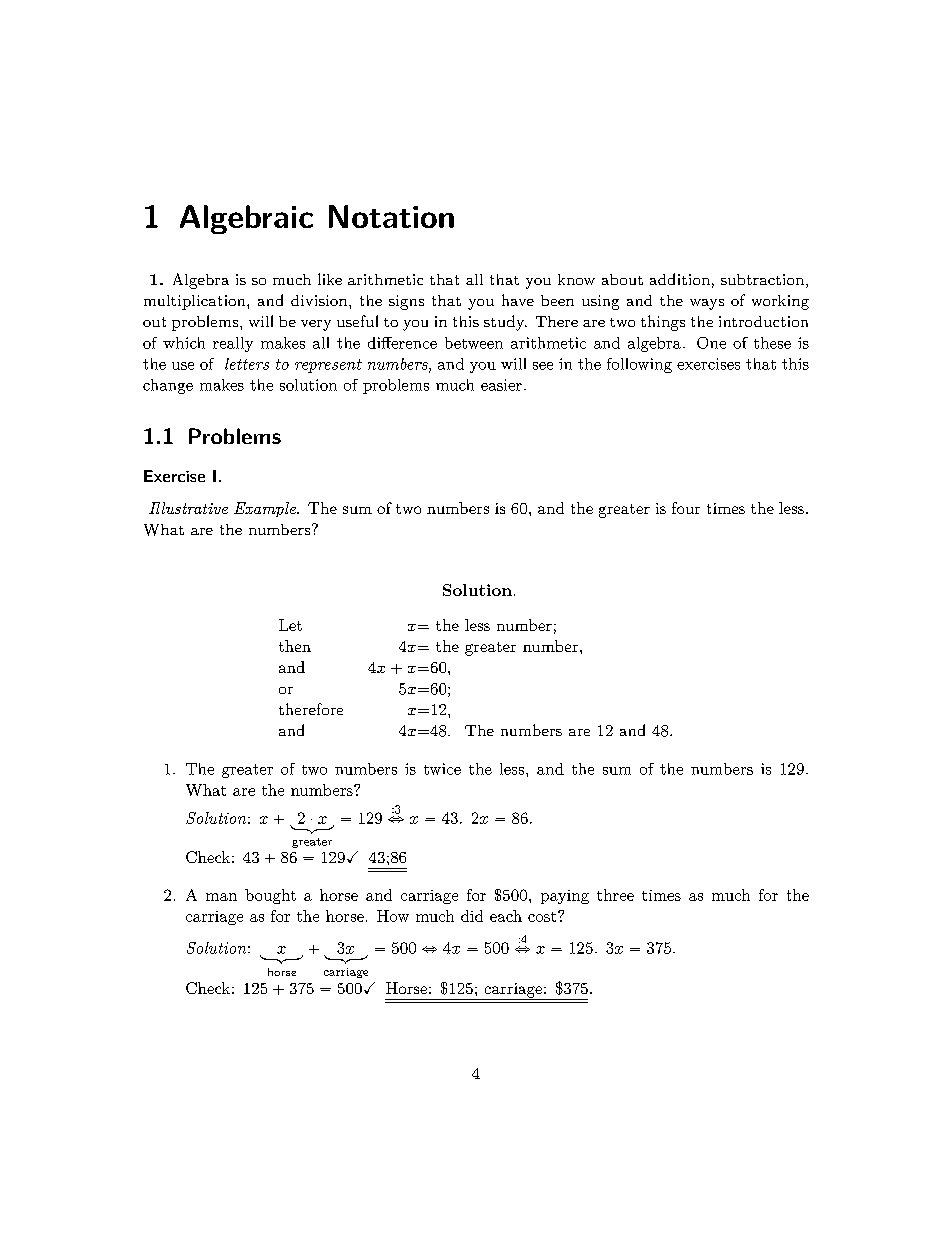  I want to click on four, so click(686, 508).
